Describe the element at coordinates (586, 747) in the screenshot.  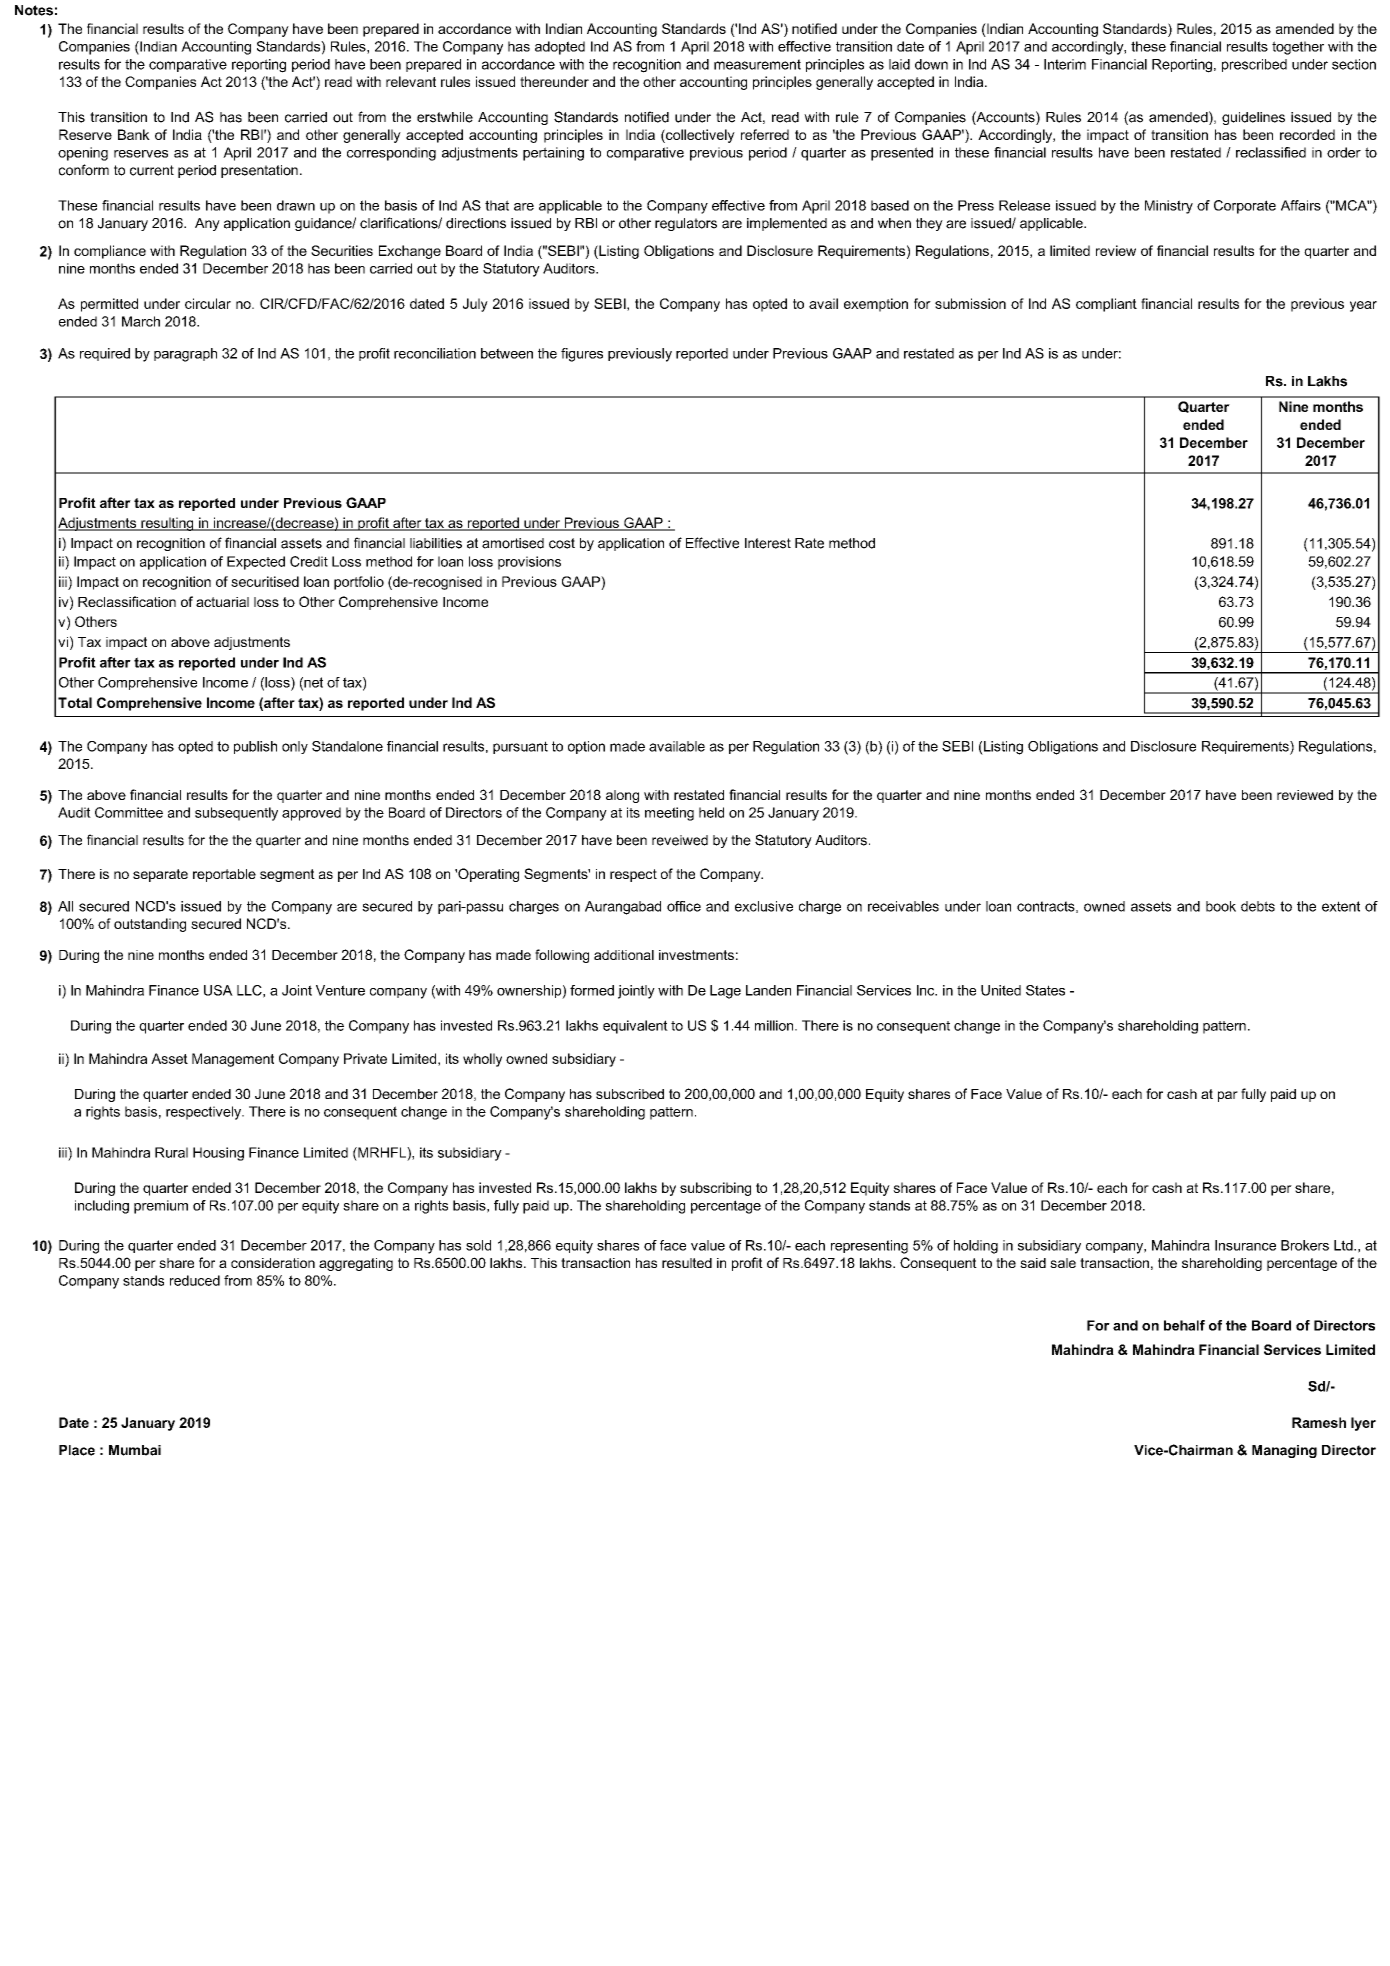
I see `option` at that location.
